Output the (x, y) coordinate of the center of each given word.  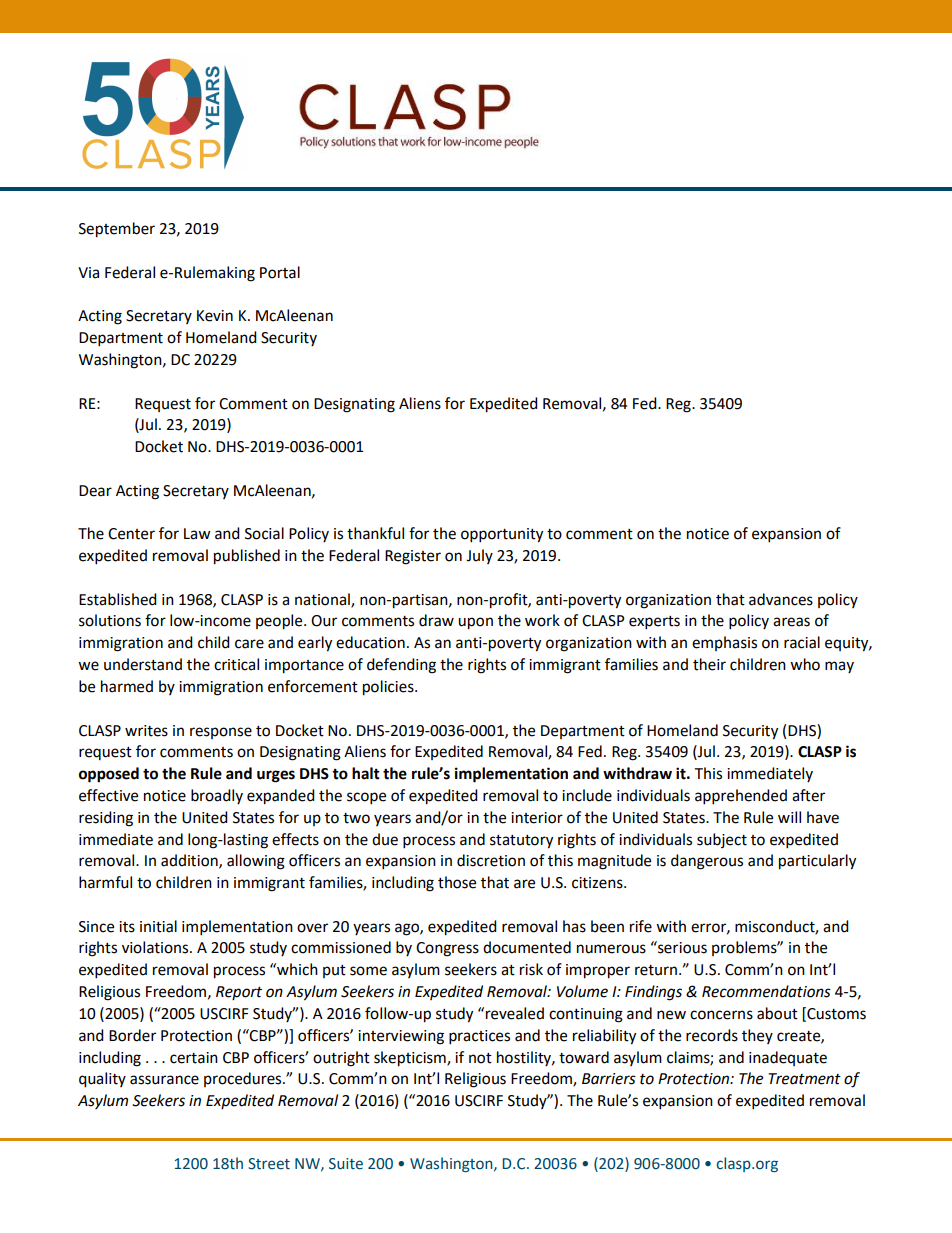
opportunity (502, 535)
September (117, 230)
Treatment (804, 1079)
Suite (346, 1164)
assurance (164, 1080)
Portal (280, 272)
